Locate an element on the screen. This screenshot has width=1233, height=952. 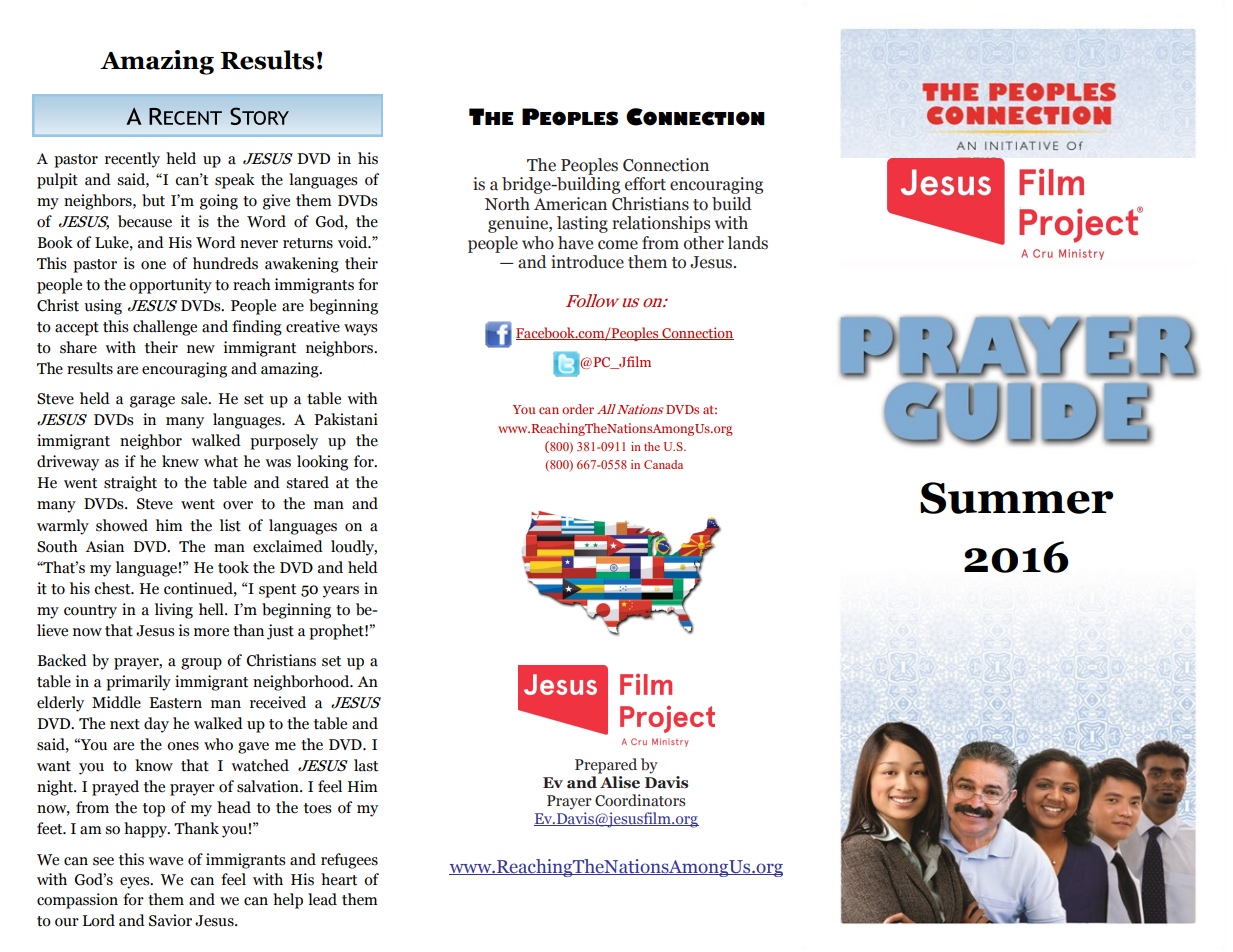
but is located at coordinates (153, 200).
